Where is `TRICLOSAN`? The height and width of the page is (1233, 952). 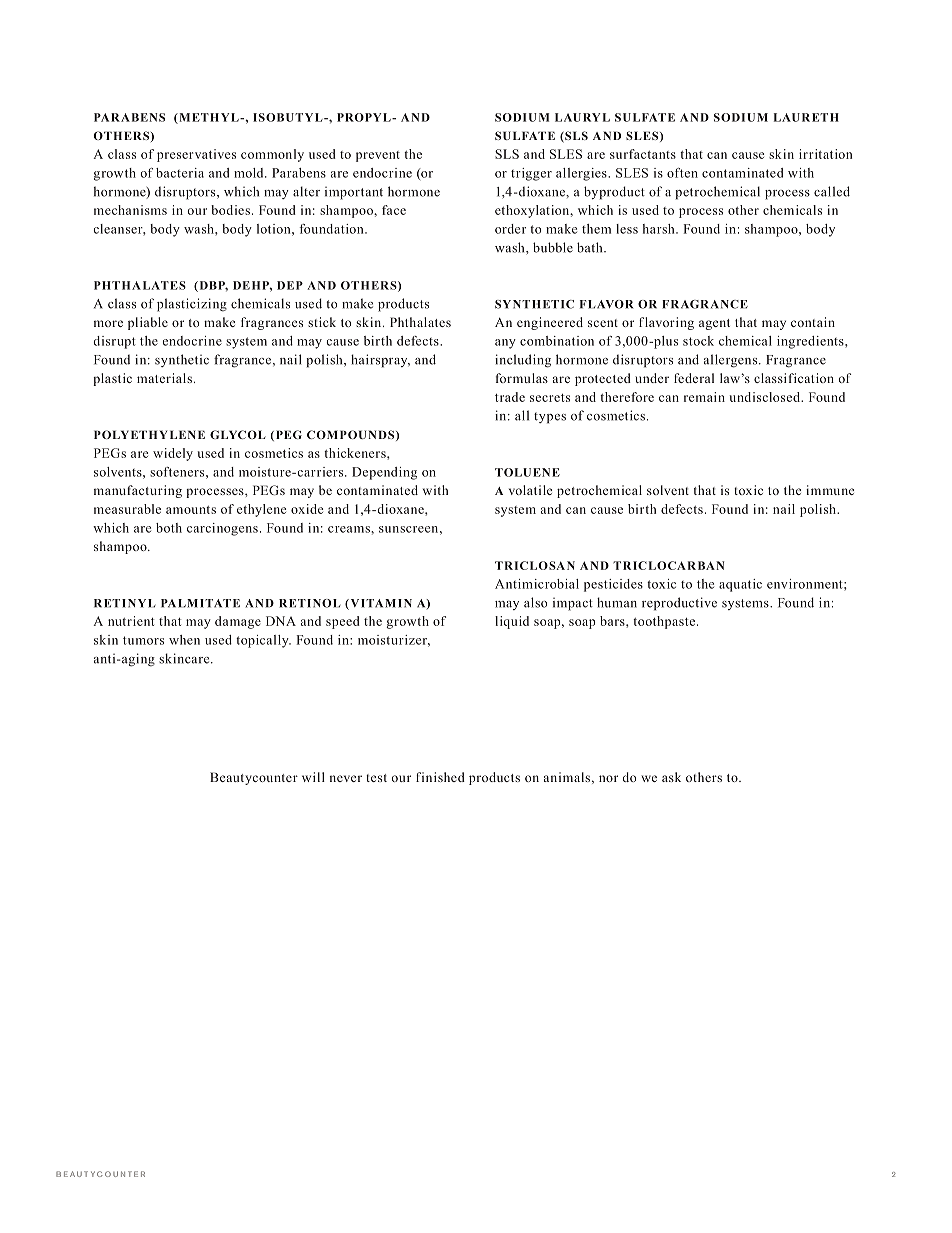 TRICLOSAN is located at coordinates (535, 565).
